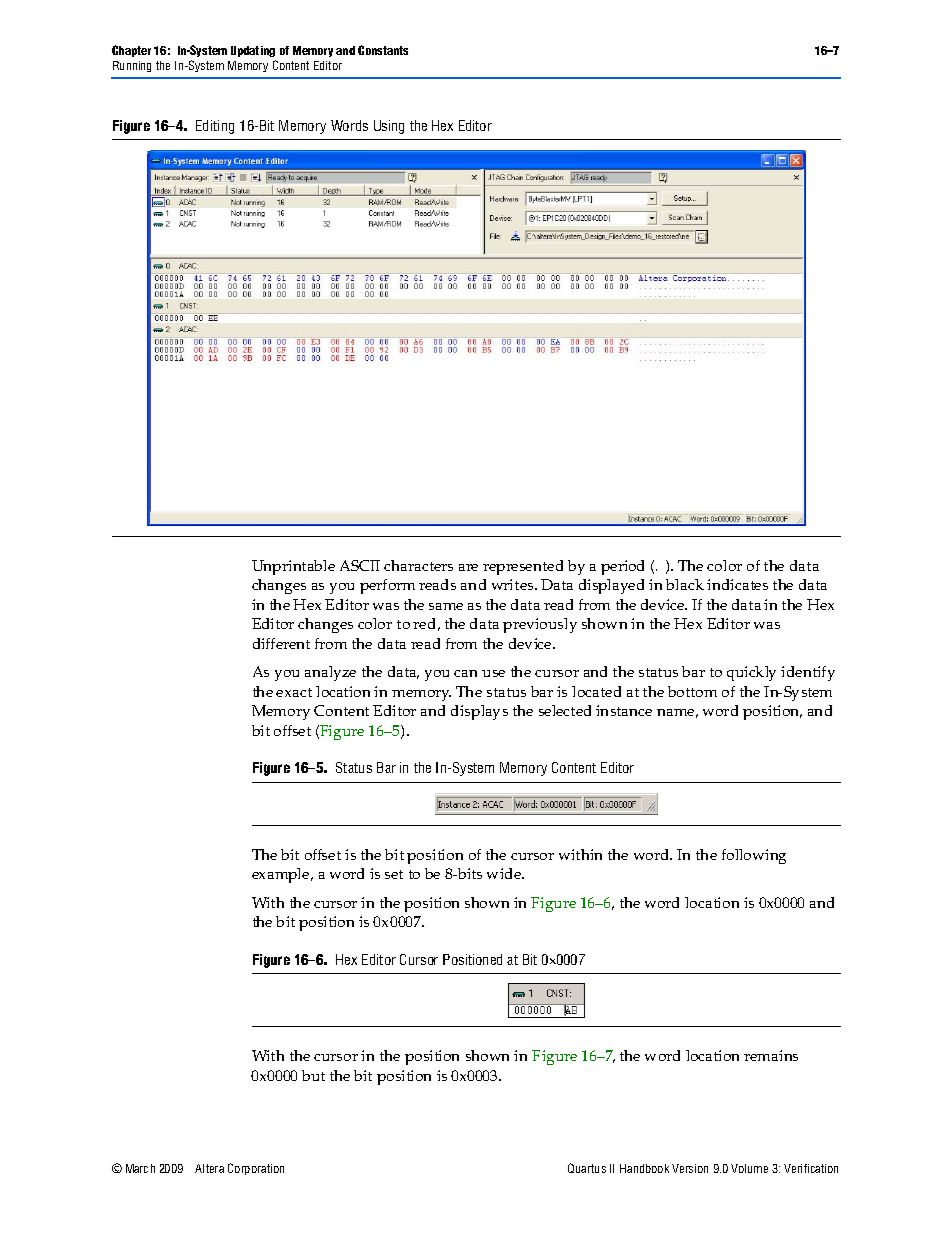 The height and width of the image is (1233, 952). I want to click on Quartus, so click(587, 1168).
